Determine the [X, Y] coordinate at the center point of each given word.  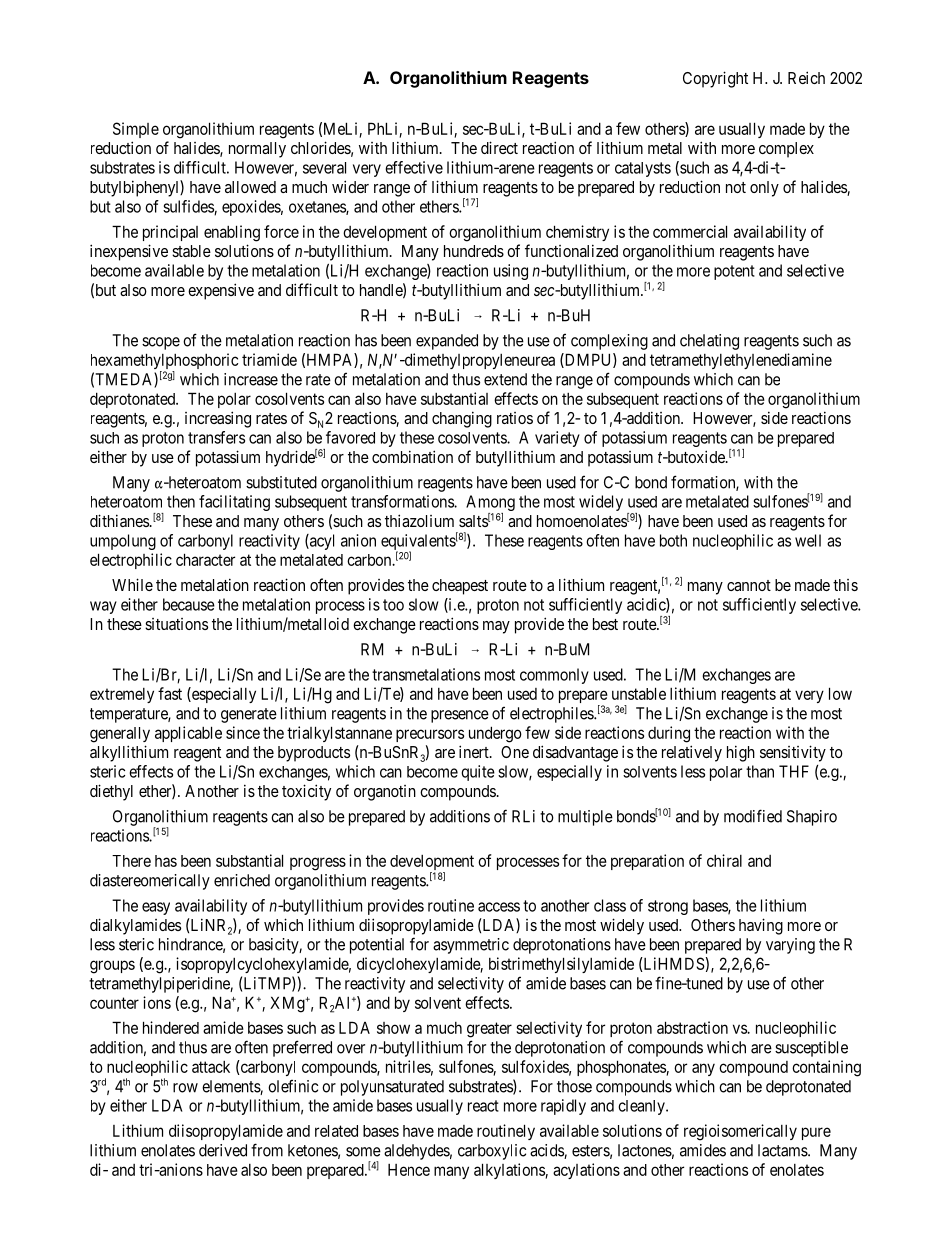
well [808, 540]
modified [753, 816]
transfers [216, 437]
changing [462, 419]
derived [223, 1150]
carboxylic [492, 1152]
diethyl [111, 792]
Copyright [715, 79]
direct [499, 147]
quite [478, 773]
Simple [136, 130]
